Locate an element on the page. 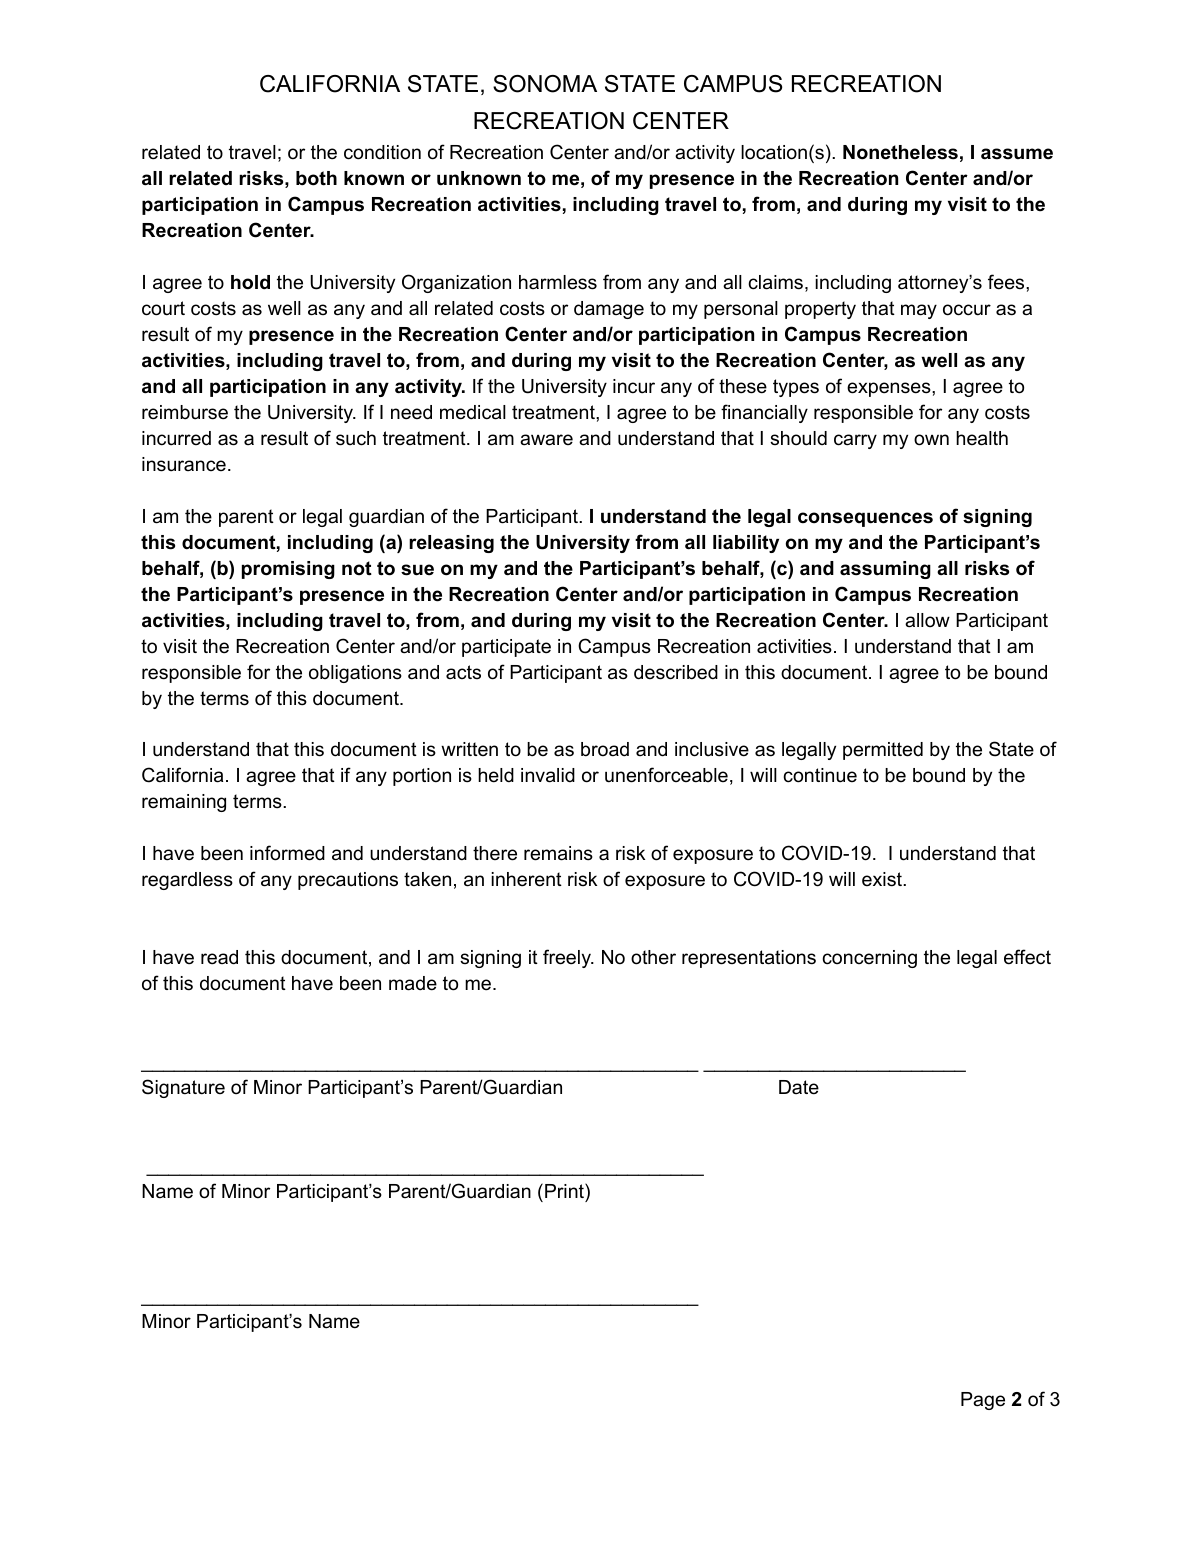 The height and width of the document is (1555, 1202). broad is located at coordinates (605, 749).
